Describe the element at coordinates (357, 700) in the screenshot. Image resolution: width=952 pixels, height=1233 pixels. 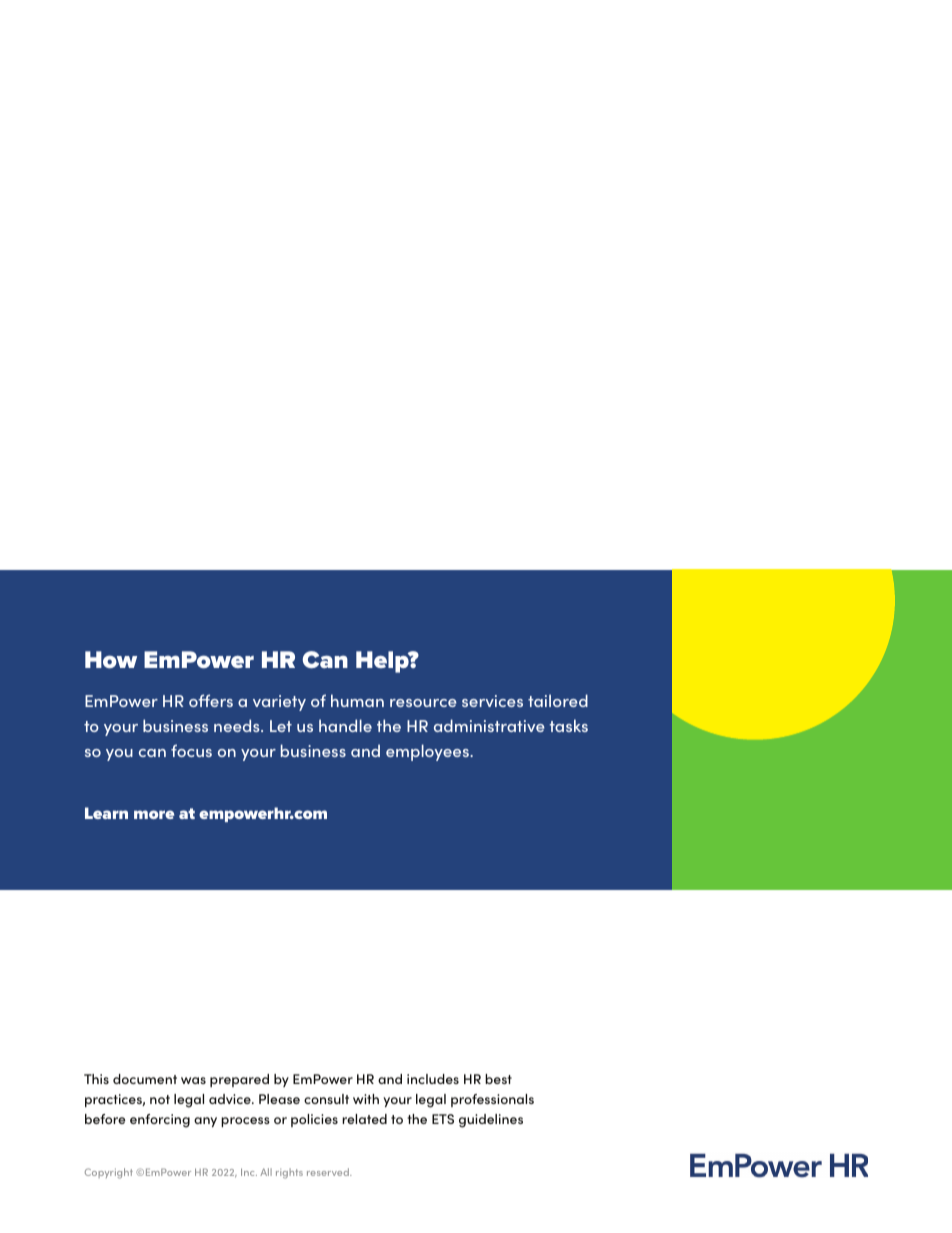
I see `human` at that location.
